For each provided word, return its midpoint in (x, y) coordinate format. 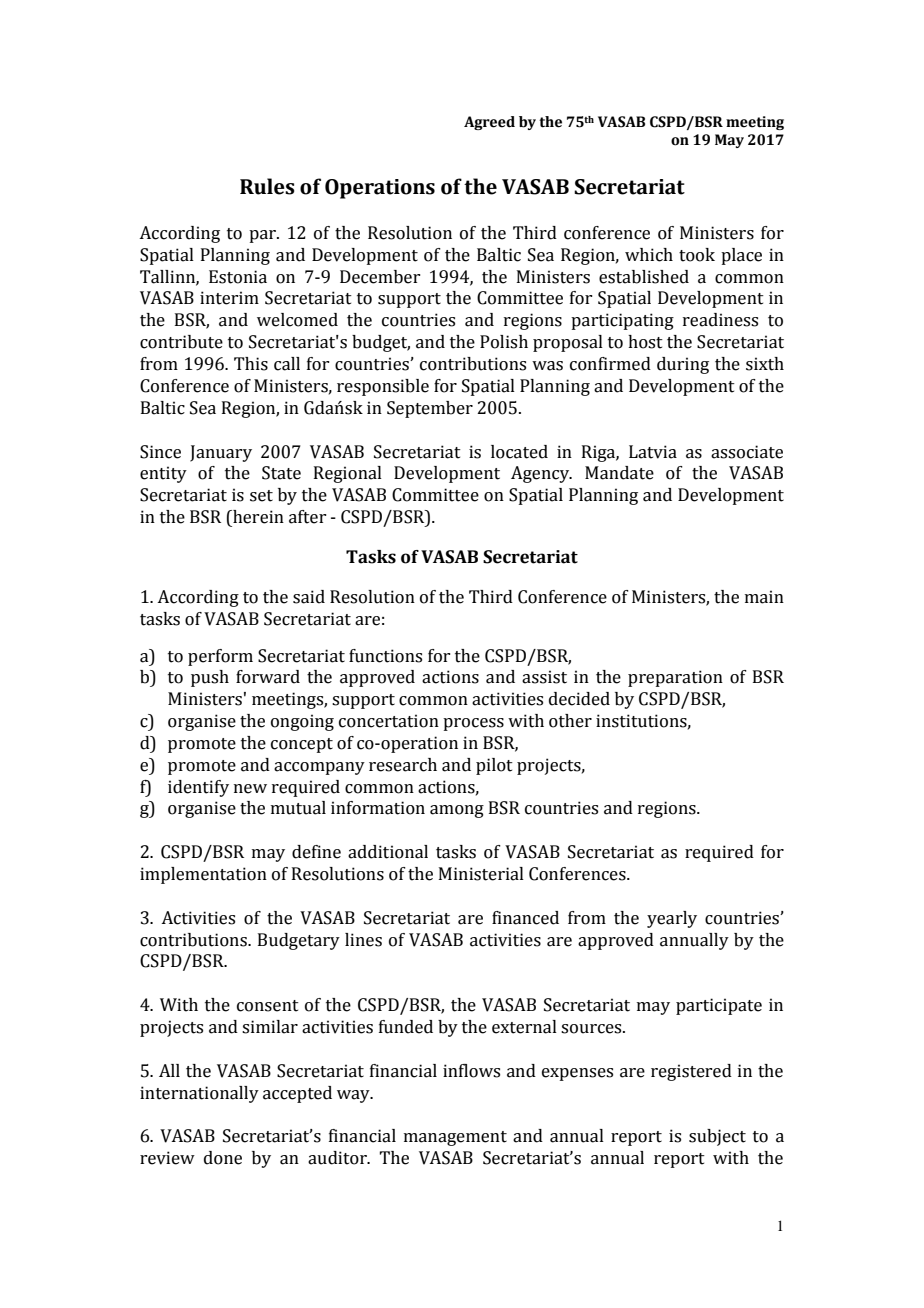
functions (385, 656)
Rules (267, 186)
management (455, 1138)
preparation (675, 678)
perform (220, 657)
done (223, 1158)
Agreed (489, 123)
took (697, 255)
